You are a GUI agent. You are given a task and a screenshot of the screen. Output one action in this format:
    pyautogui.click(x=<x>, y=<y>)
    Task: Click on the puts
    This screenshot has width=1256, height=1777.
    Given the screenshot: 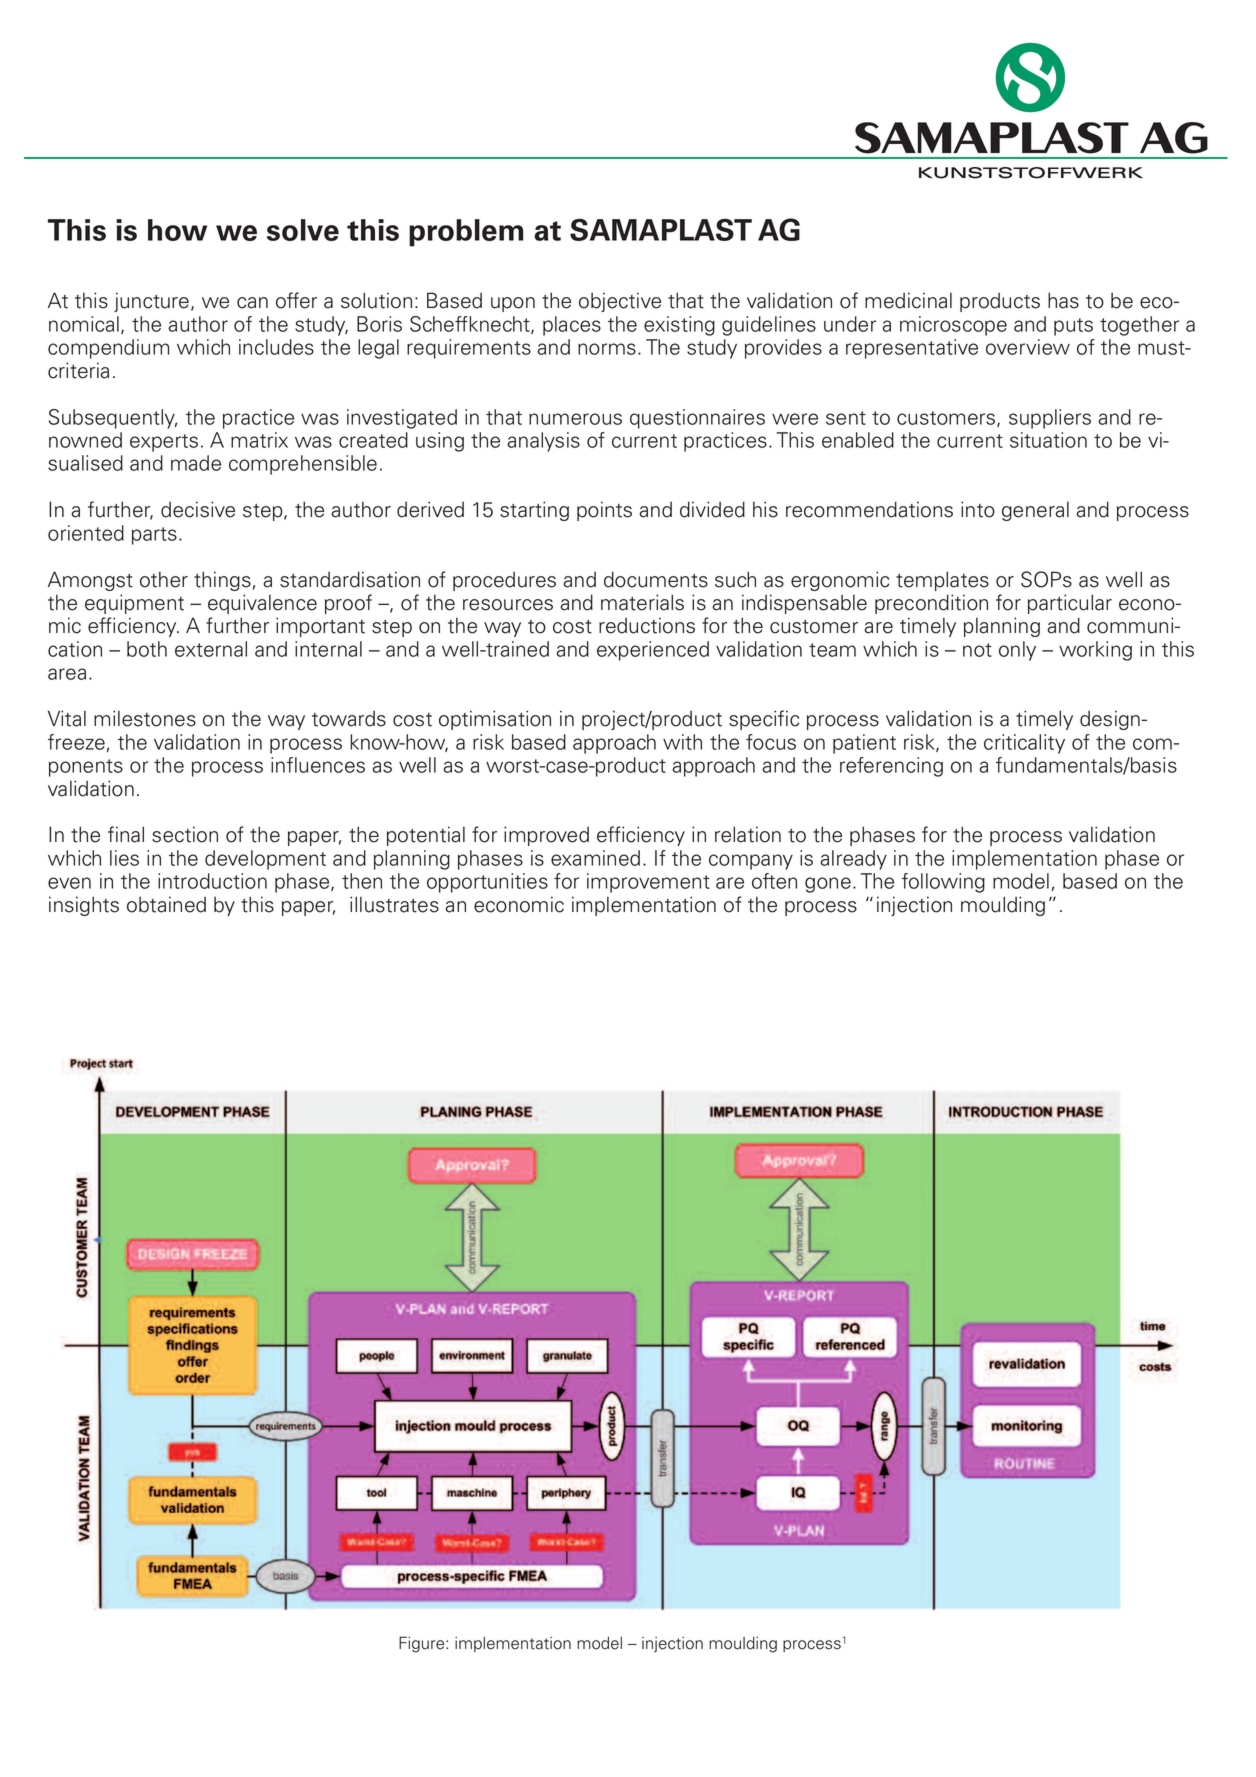 What is the action you would take?
    pyautogui.click(x=1073, y=327)
